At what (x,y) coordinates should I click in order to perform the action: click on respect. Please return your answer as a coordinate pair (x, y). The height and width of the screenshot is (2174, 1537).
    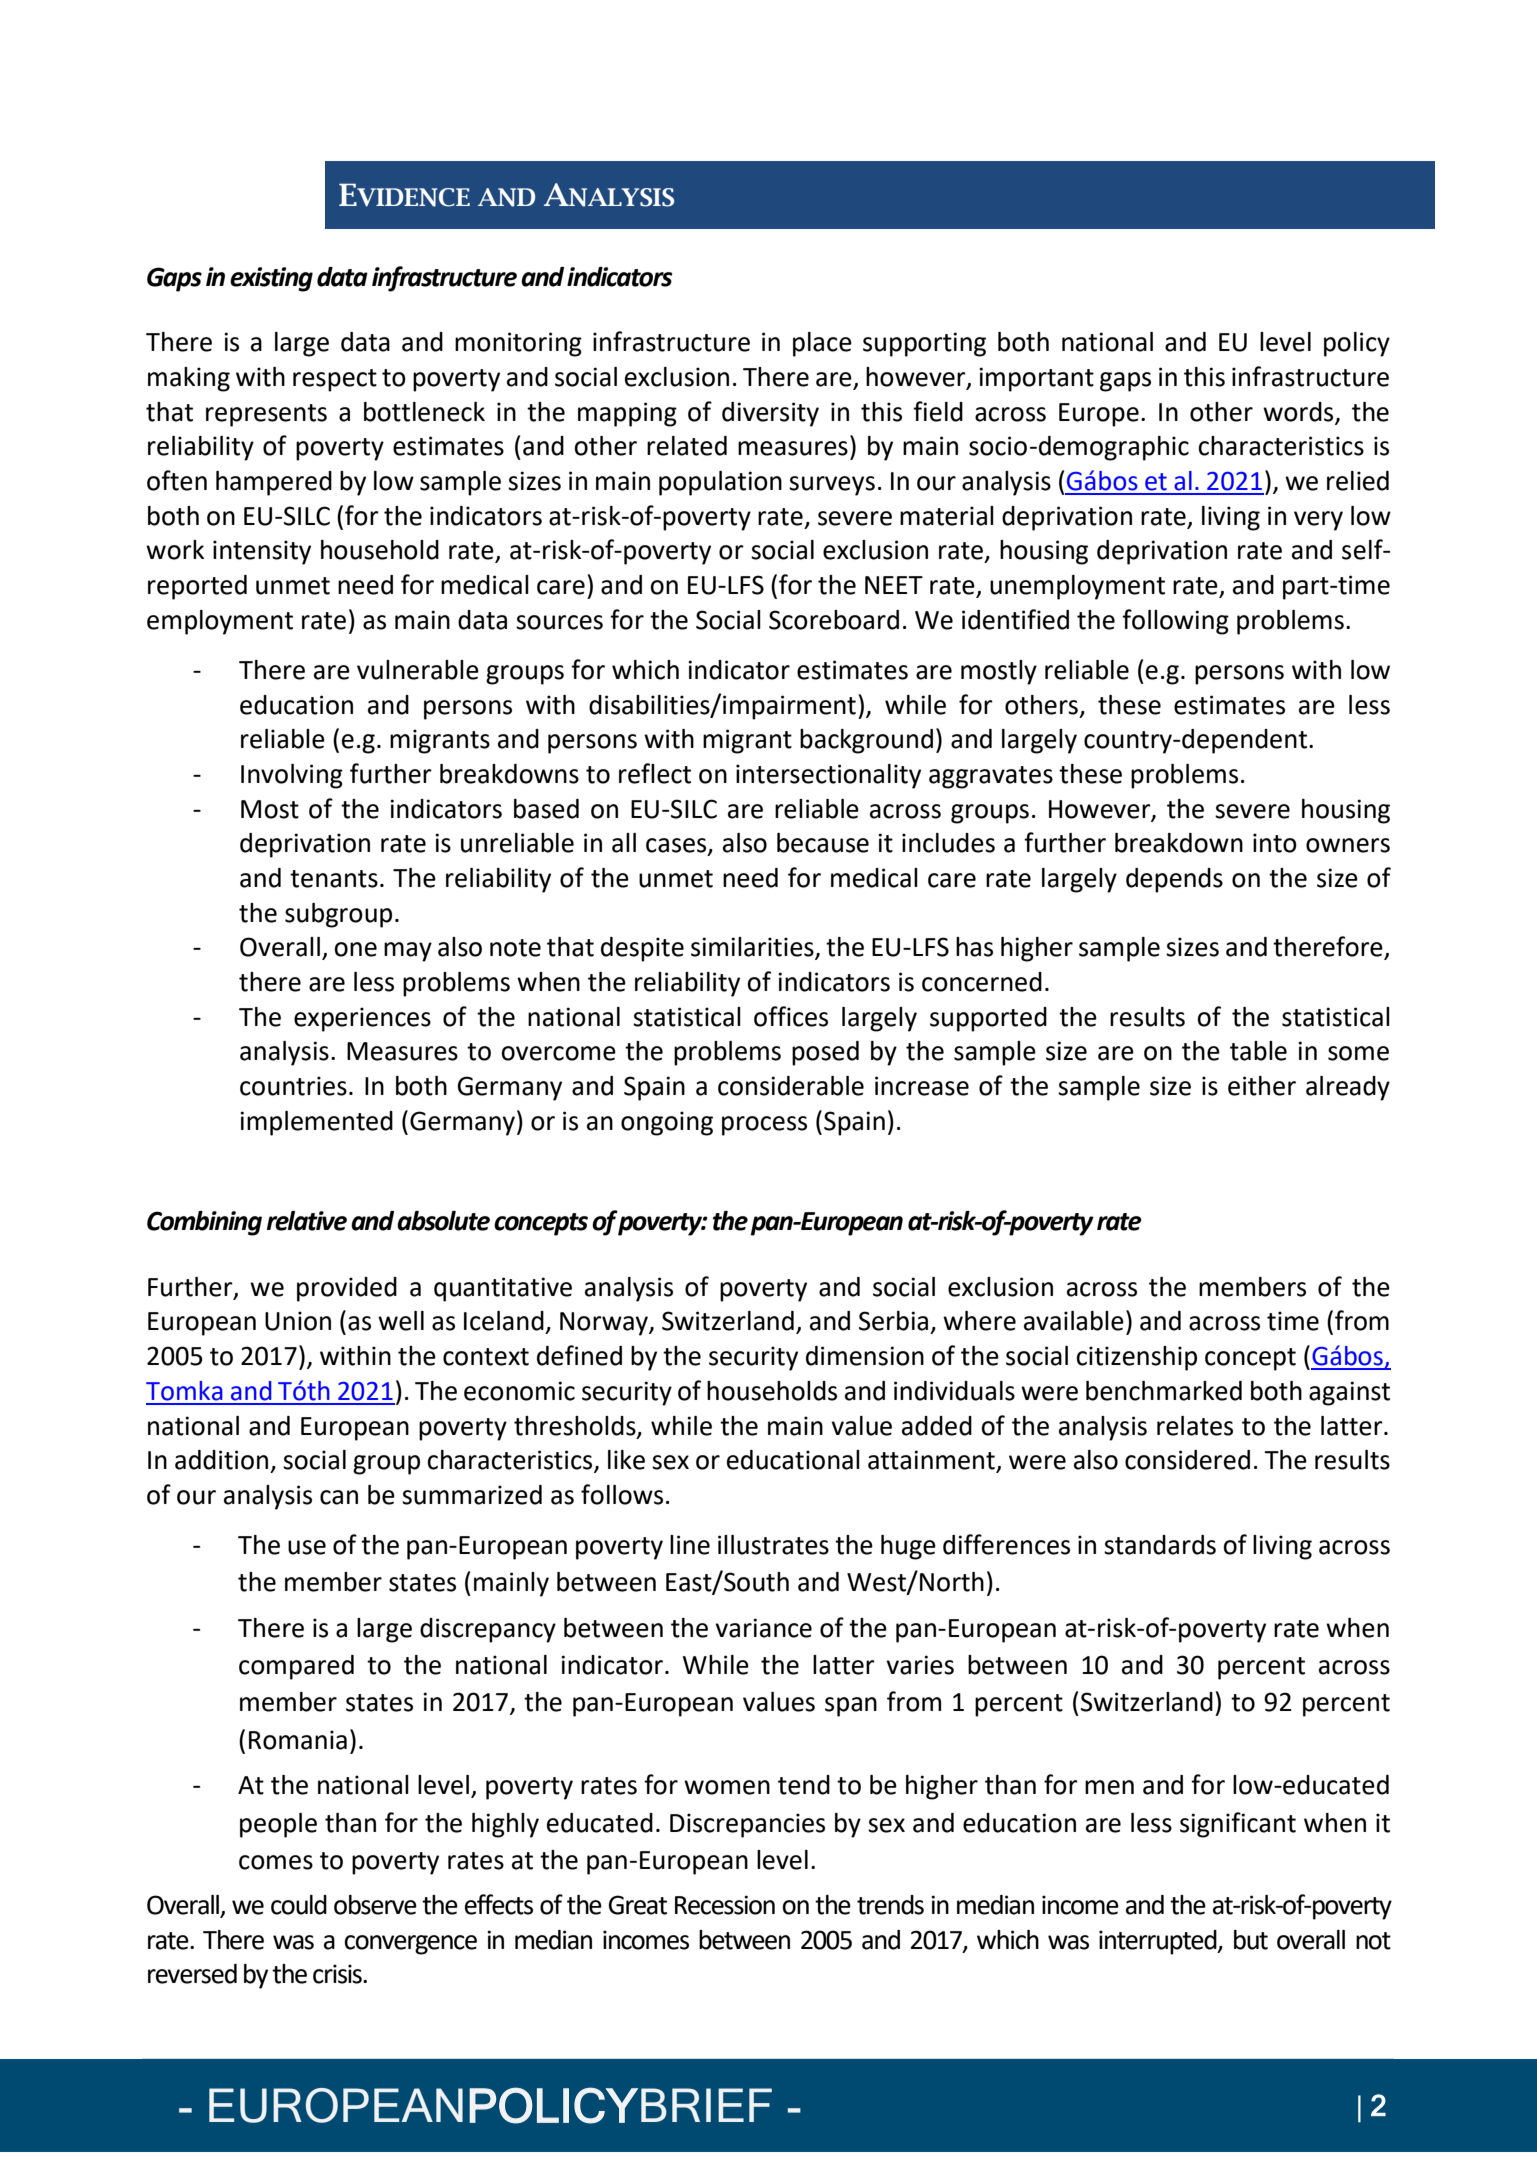
    Looking at the image, I should click on (335, 380).
